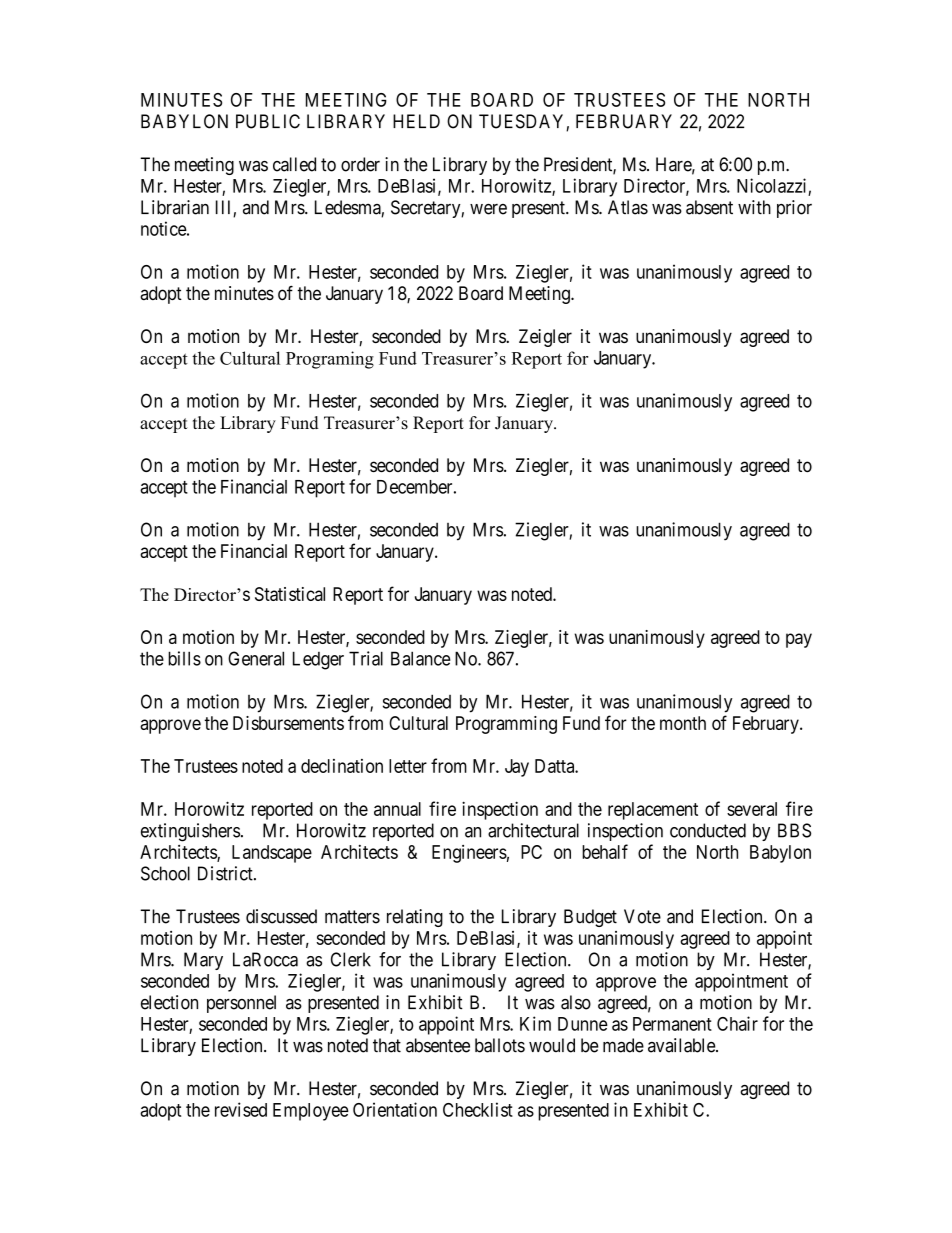  I want to click on with, so click(754, 207).
